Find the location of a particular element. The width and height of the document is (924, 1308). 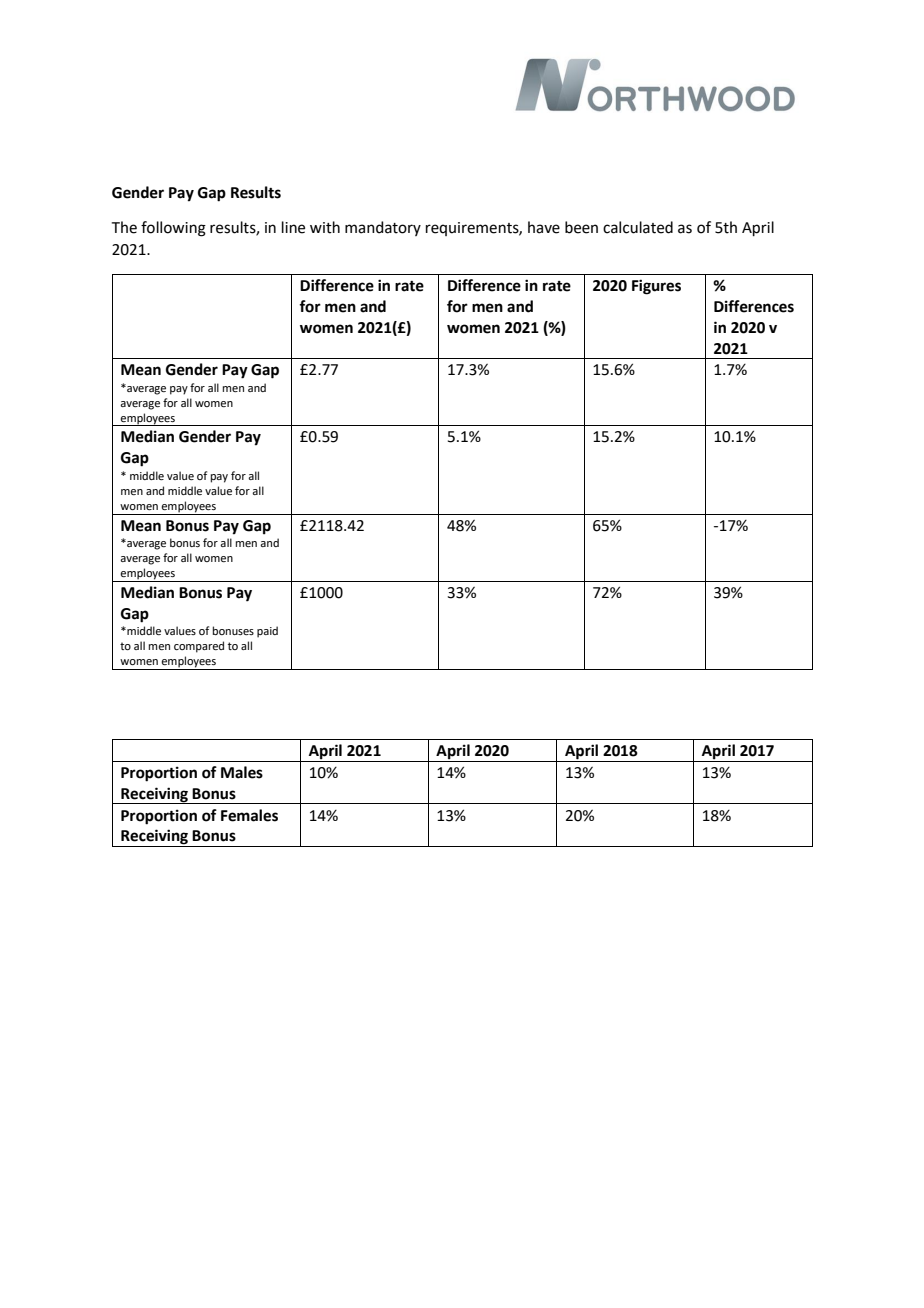

The is located at coordinates (124, 227).
